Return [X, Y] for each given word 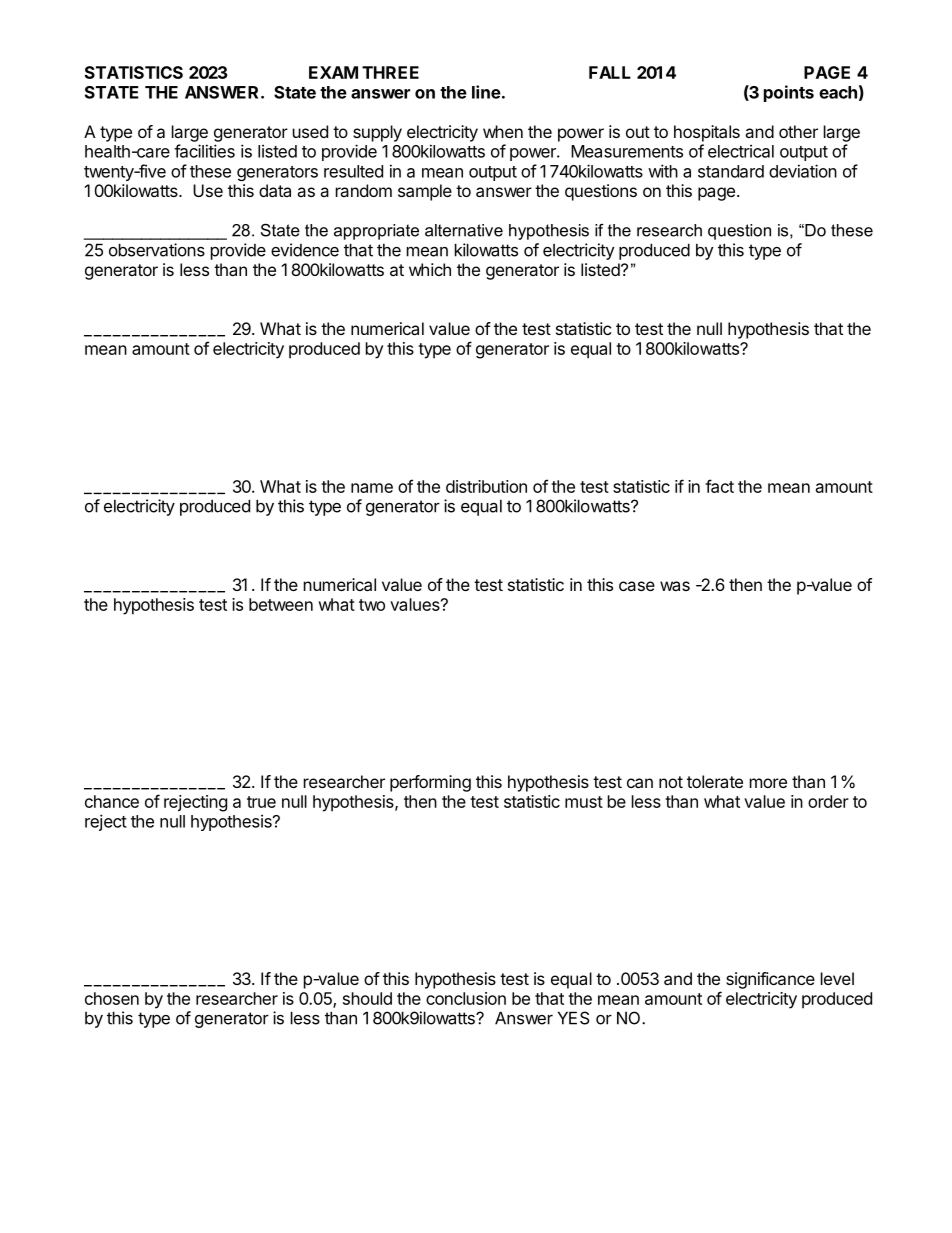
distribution [486, 486]
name [372, 488]
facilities [204, 151]
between [281, 604]
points [789, 93]
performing [430, 783]
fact [719, 486]
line [486, 92]
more [768, 783]
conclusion [466, 998]
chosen [112, 998]
